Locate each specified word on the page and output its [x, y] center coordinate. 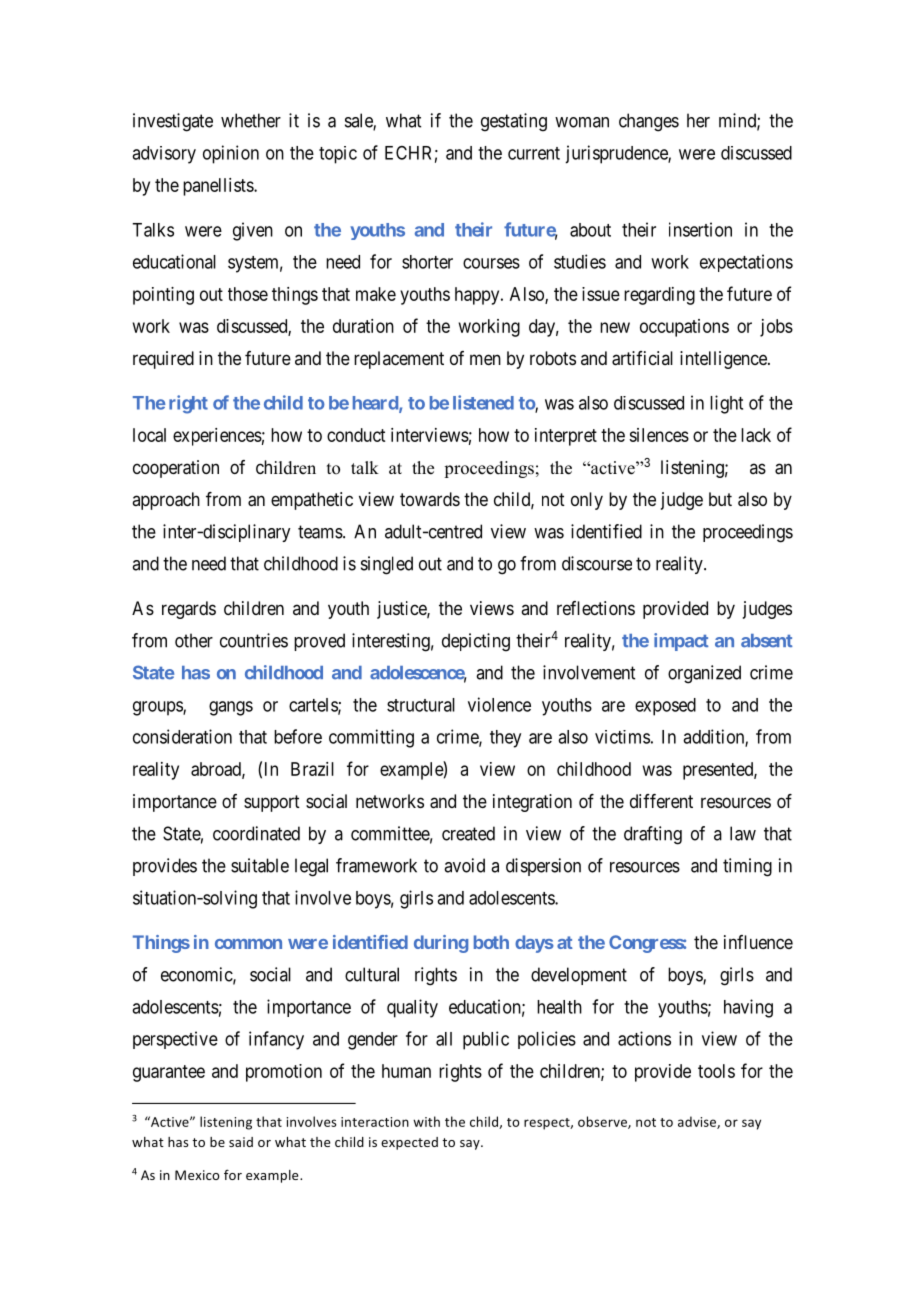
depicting [476, 642]
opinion [231, 154]
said [241, 1142]
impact [681, 642]
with [426, 1121]
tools [716, 1071]
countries [254, 640]
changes [649, 122]
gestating [514, 122]
